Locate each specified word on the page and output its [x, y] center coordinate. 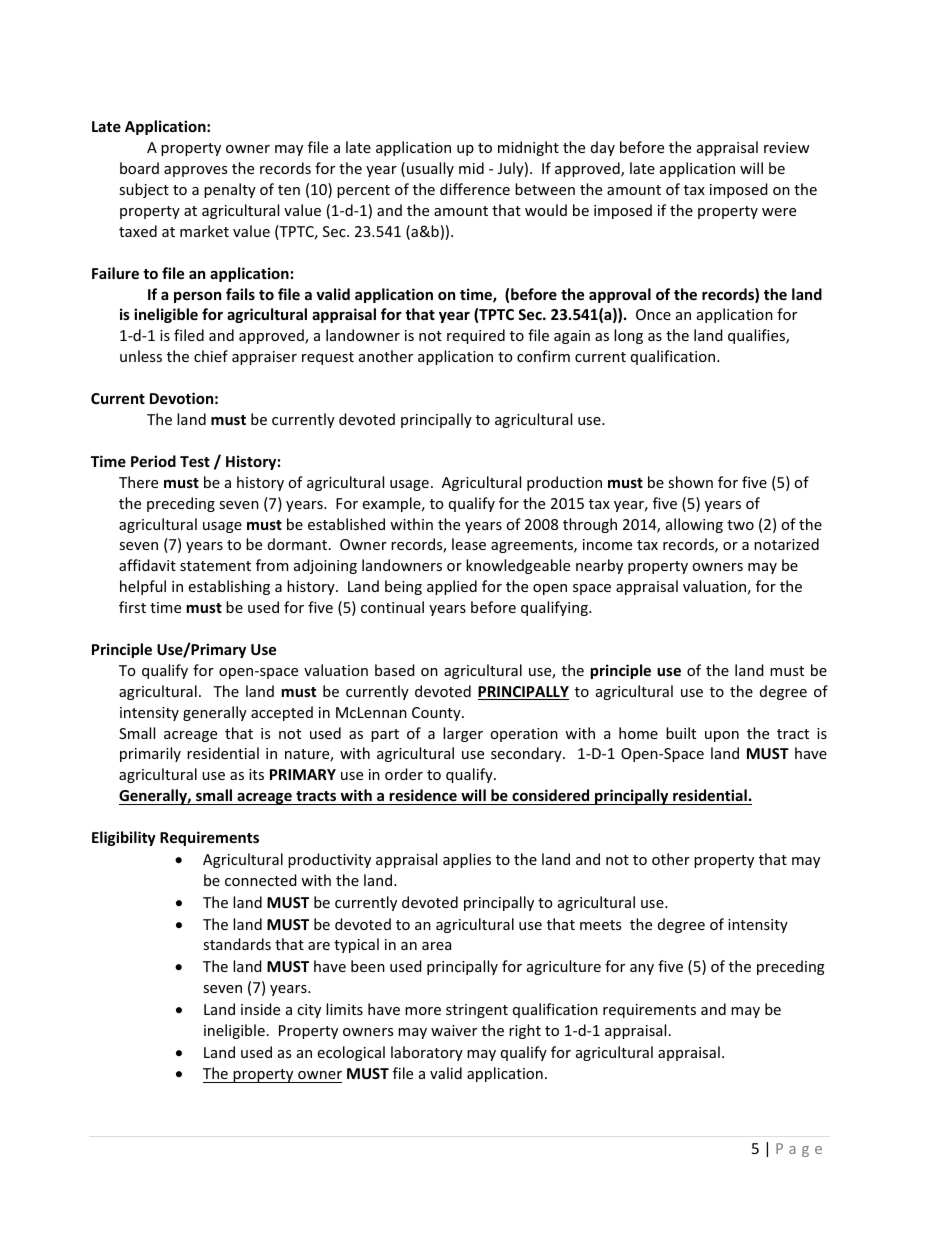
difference [475, 189]
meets [600, 925]
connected [261, 880]
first [132, 607]
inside [260, 1009]
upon [722, 736]
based [395, 670]
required [476, 336]
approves [195, 171]
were [779, 212]
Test [195, 461]
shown [690, 482]
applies [467, 860]
